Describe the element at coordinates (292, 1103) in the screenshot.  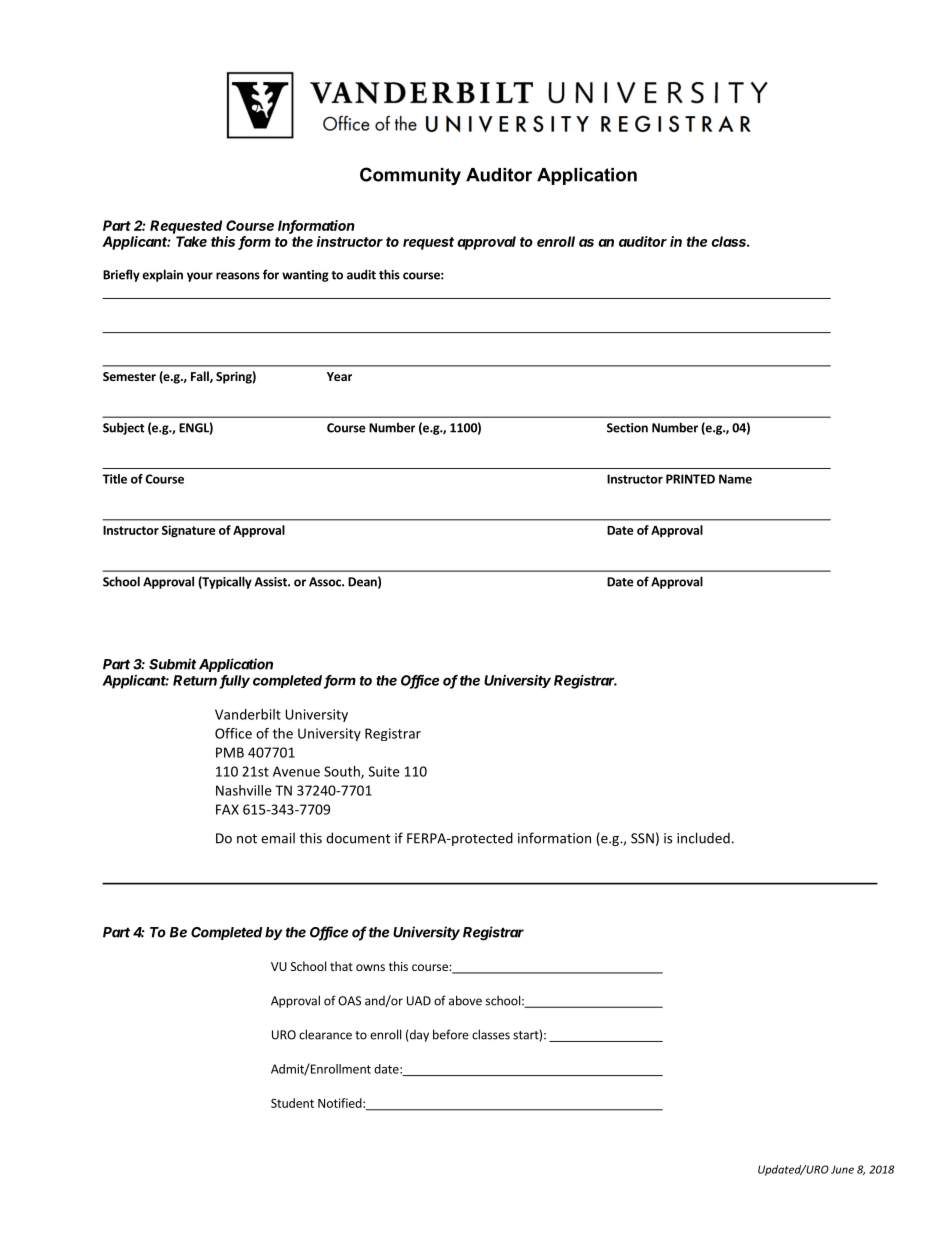
I see `Student` at that location.
